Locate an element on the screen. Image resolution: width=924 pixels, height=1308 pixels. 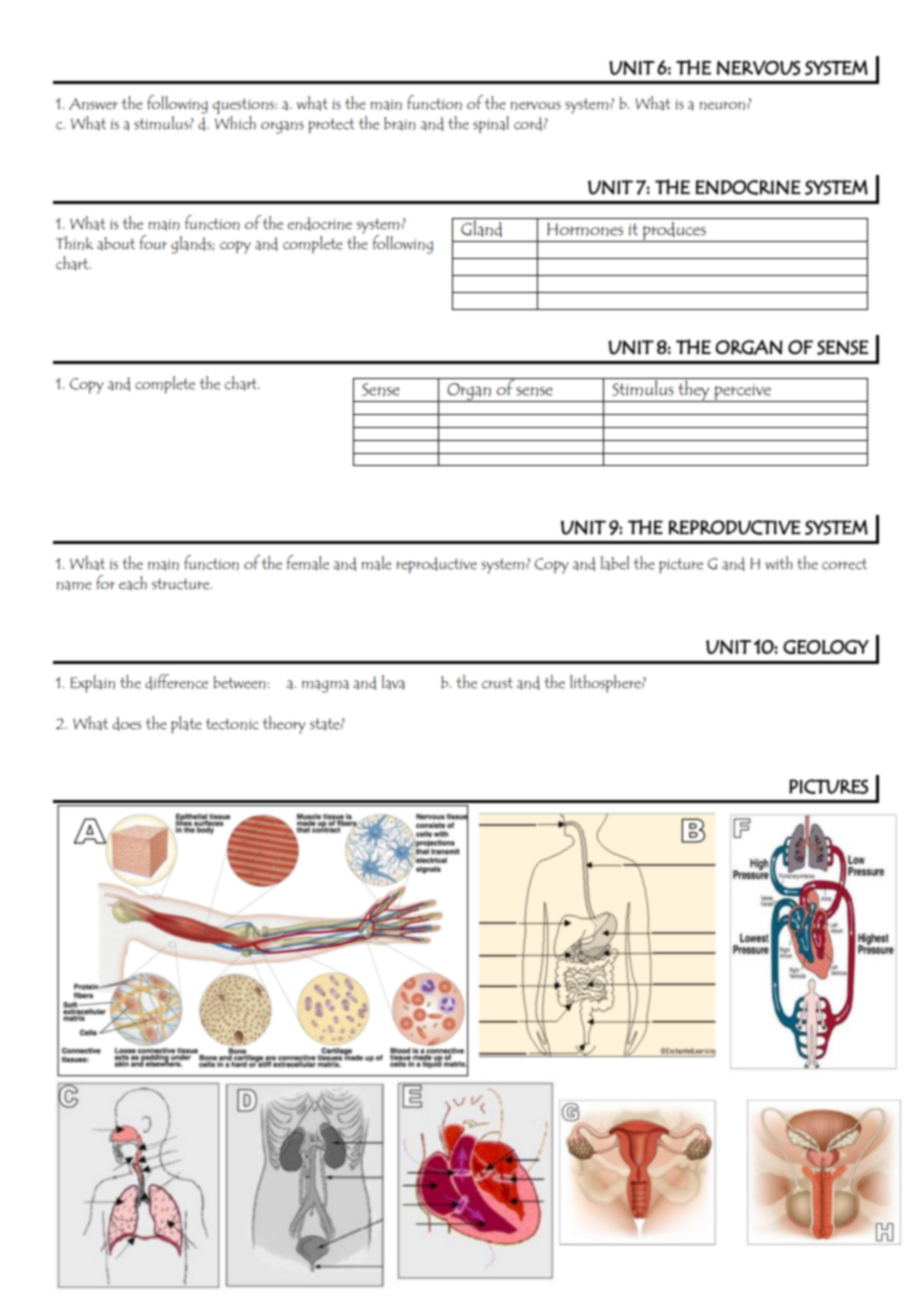
Which is located at coordinates (235, 123).
